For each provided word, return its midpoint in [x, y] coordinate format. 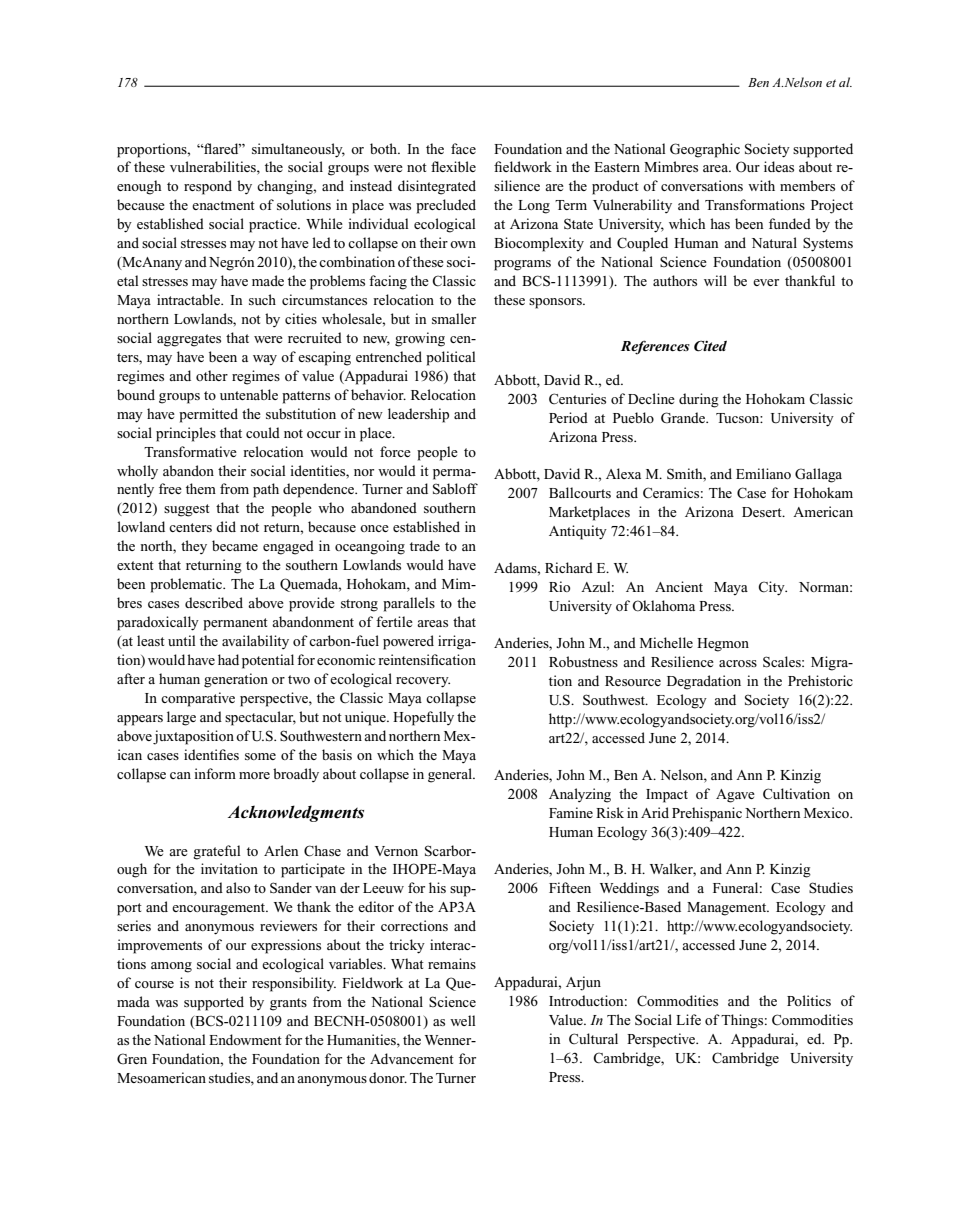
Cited [710, 346]
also [238, 887]
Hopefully [423, 718]
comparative [198, 699]
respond [208, 187]
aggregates [189, 340]
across [738, 663]
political [450, 358]
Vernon [396, 851]
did [226, 526]
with [761, 185]
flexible [453, 166]
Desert [763, 512]
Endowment [245, 1039]
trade [425, 545]
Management [728, 909]
